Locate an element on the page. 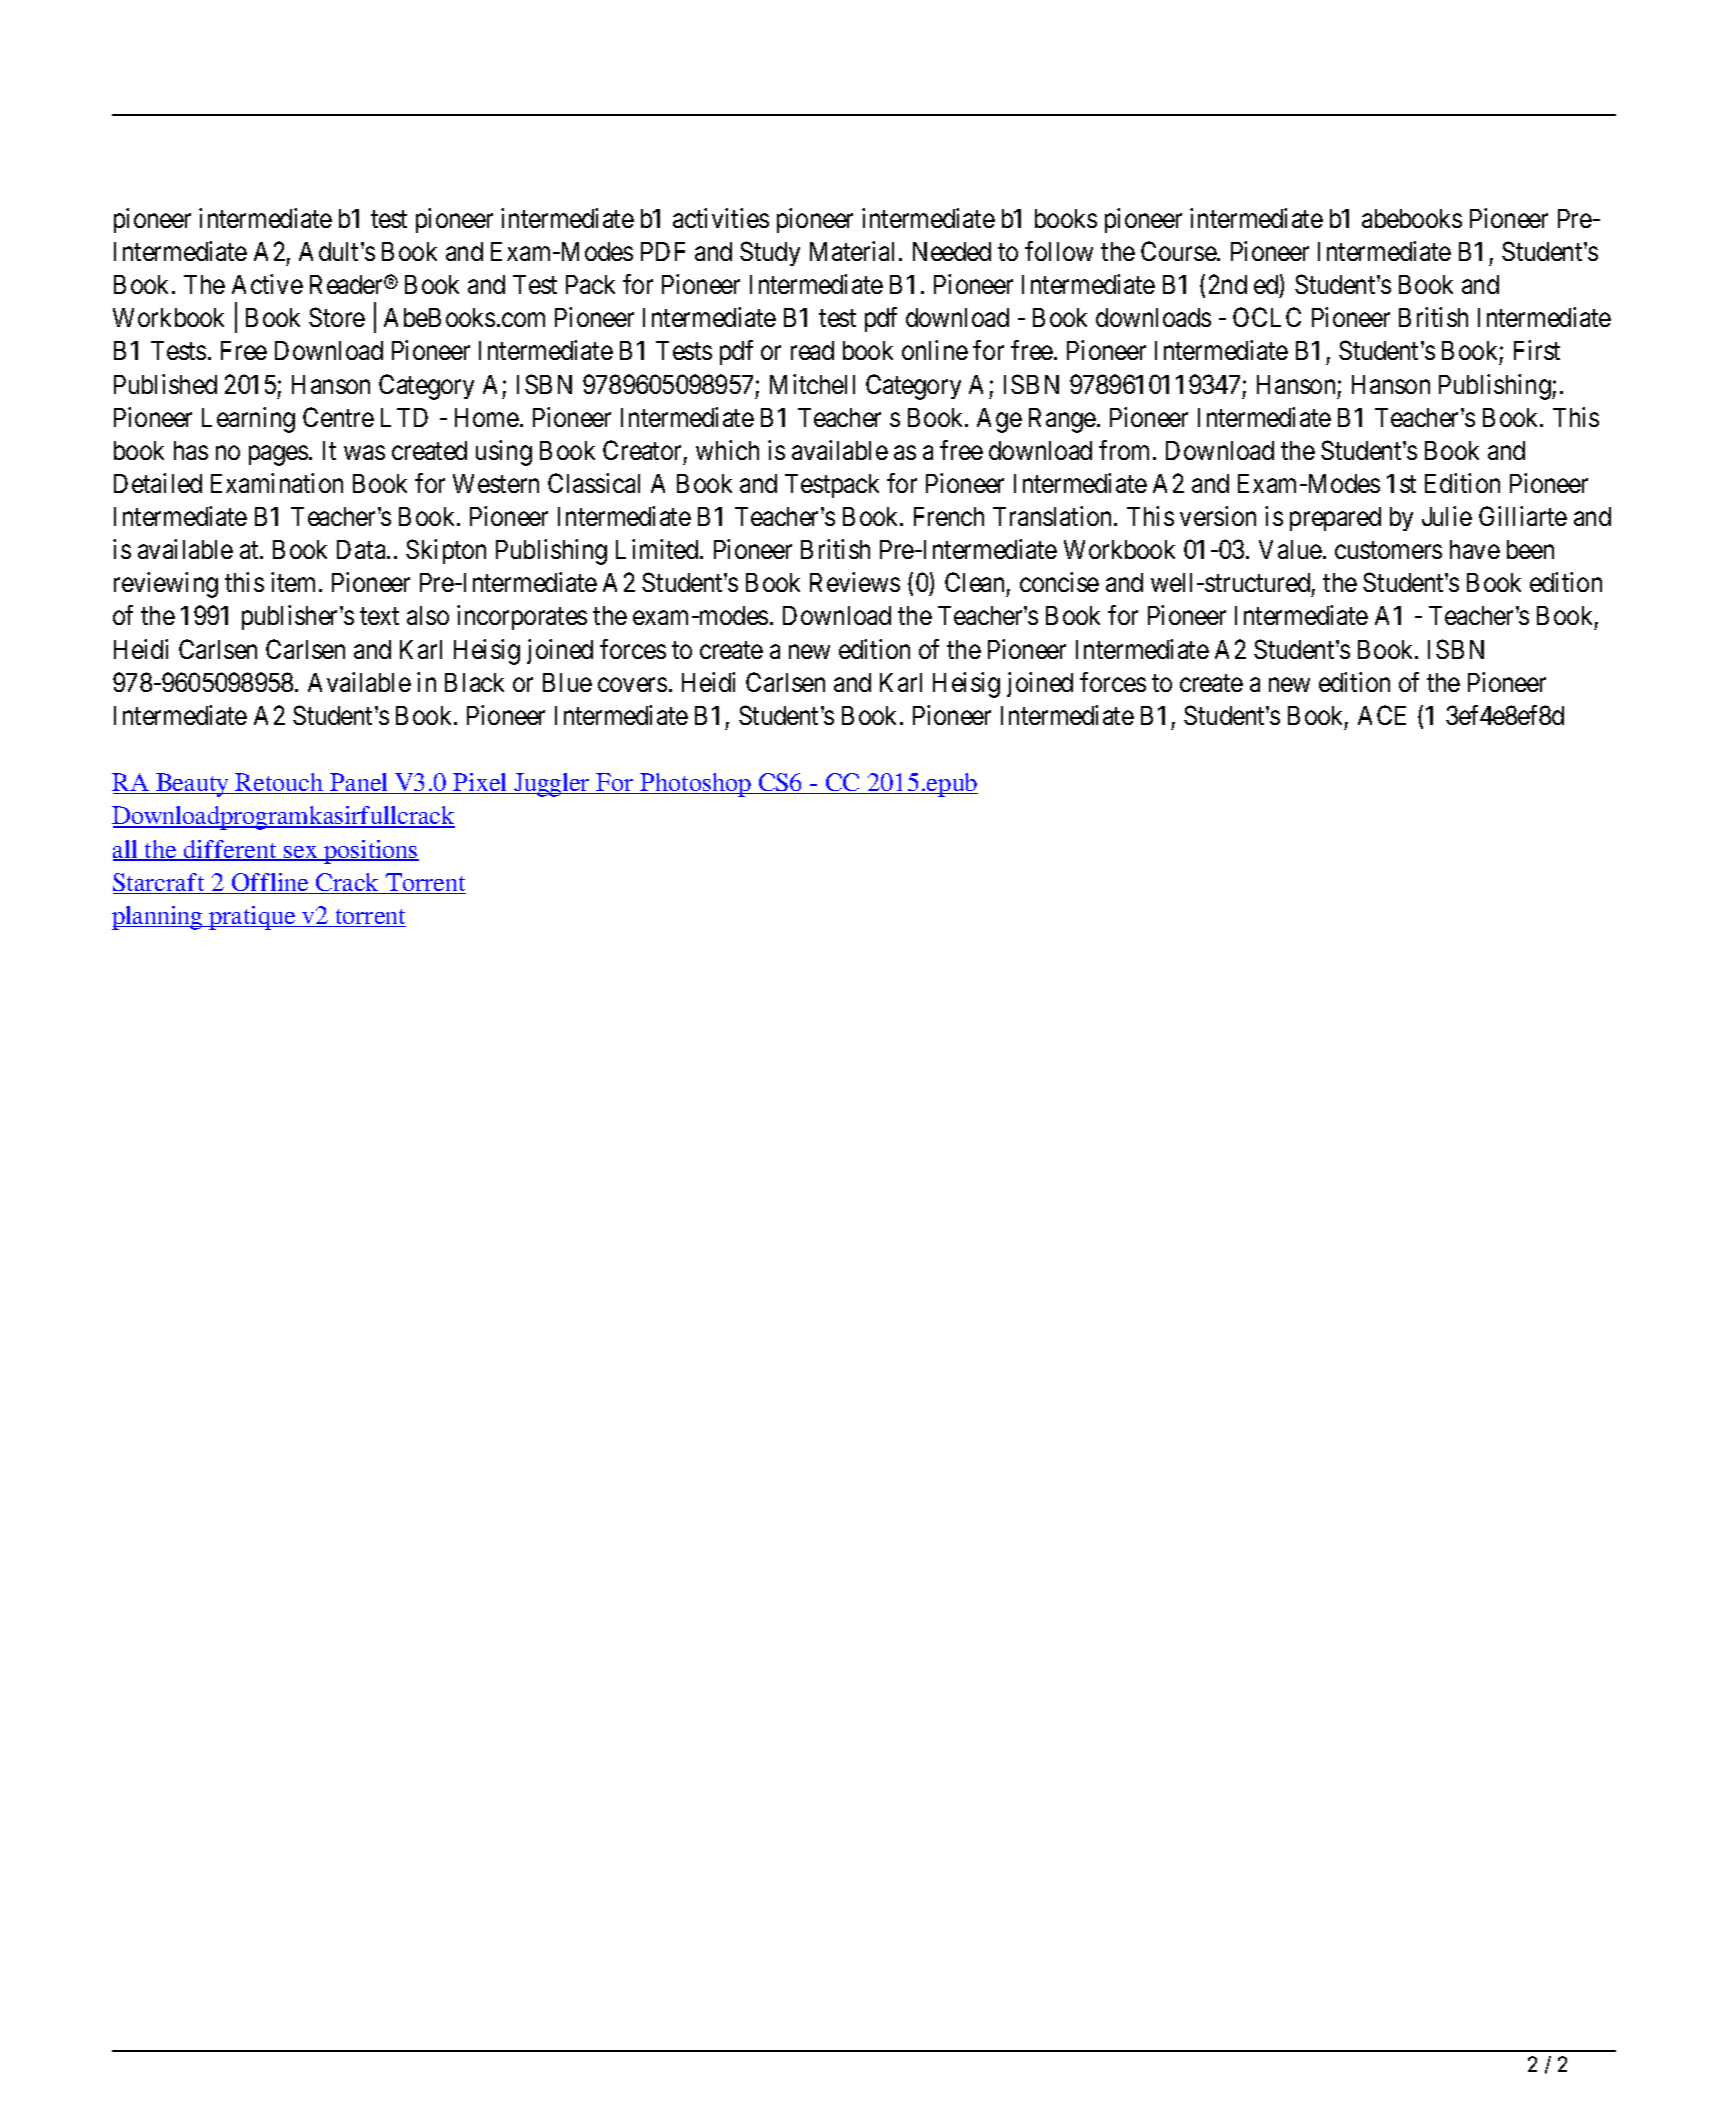 The width and height of the page is (1728, 2126). ACE is located at coordinates (1382, 715).
